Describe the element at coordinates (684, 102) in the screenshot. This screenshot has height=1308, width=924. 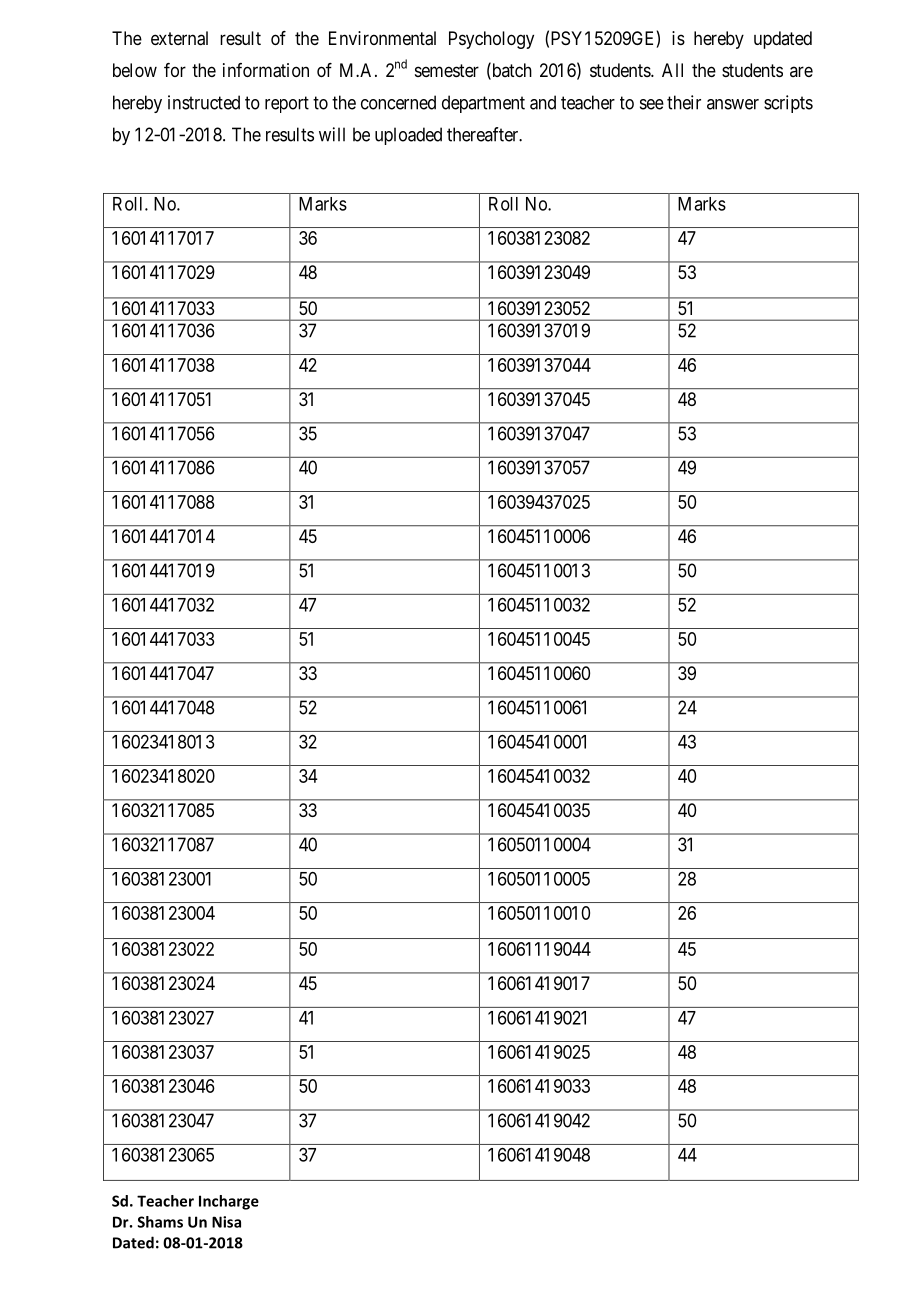
I see `their` at that location.
